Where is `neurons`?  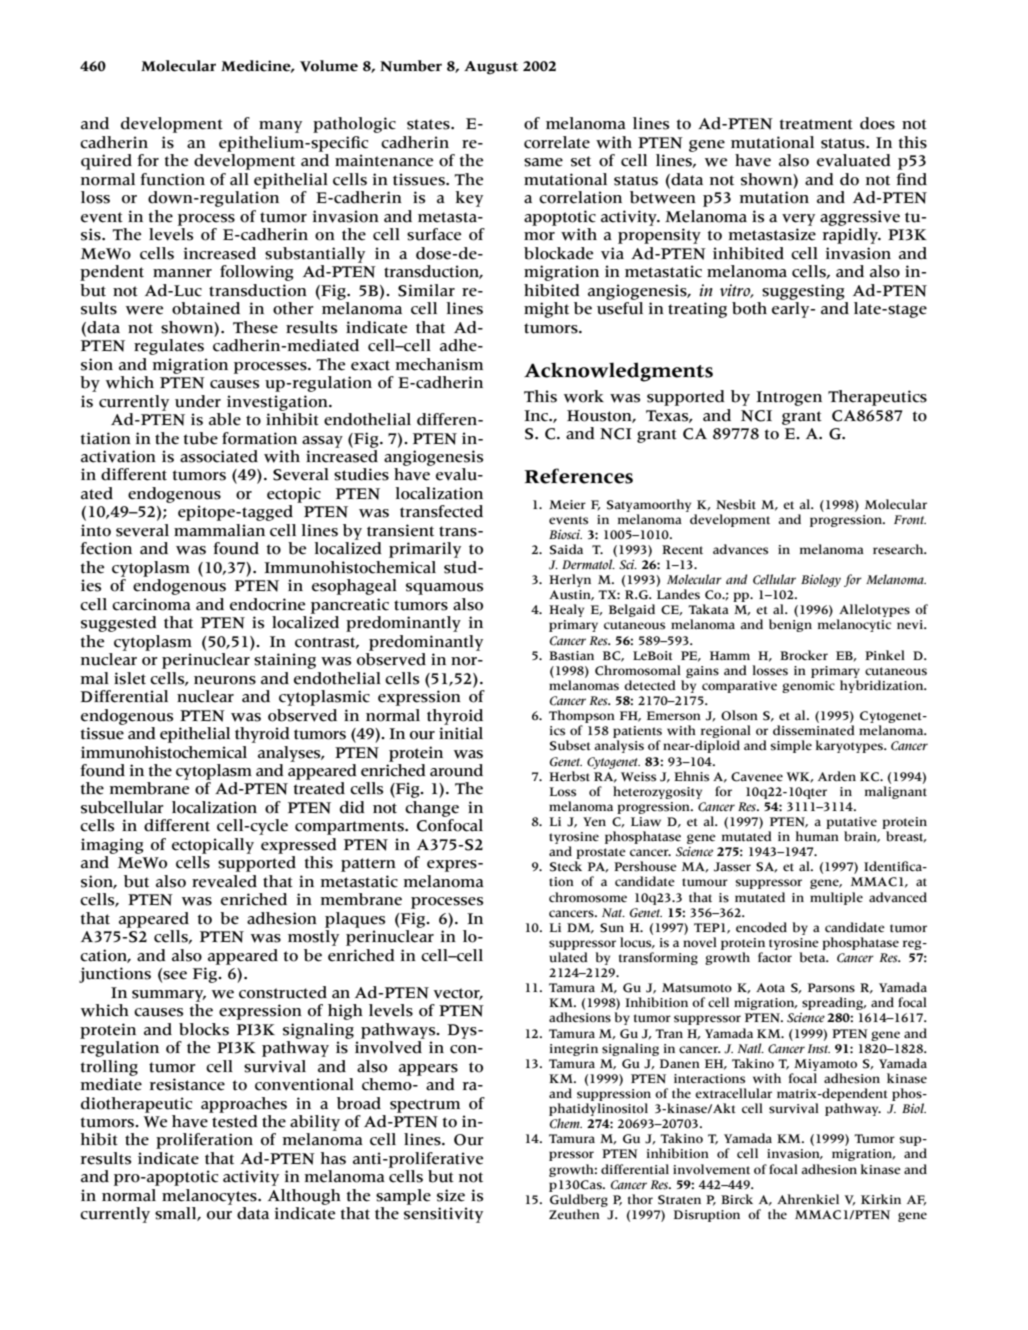
neurons is located at coordinates (225, 680).
